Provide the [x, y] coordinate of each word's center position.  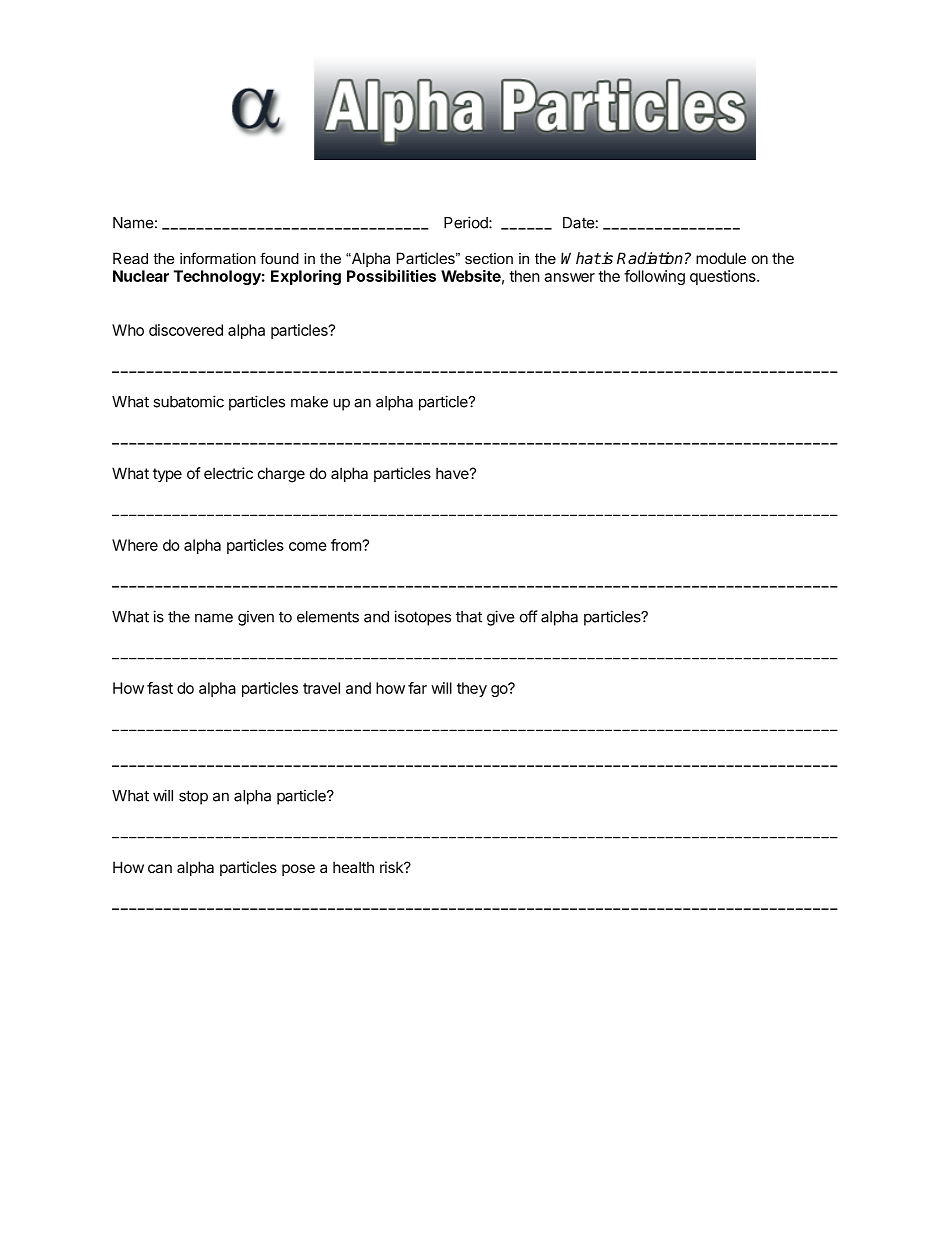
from [346, 545]
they [472, 689]
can [160, 868]
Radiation [650, 258]
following [654, 277]
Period [467, 222]
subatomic [188, 401]
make [309, 402]
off [529, 616]
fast [160, 688]
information [218, 258]
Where [135, 545]
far [417, 688]
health [353, 867]
